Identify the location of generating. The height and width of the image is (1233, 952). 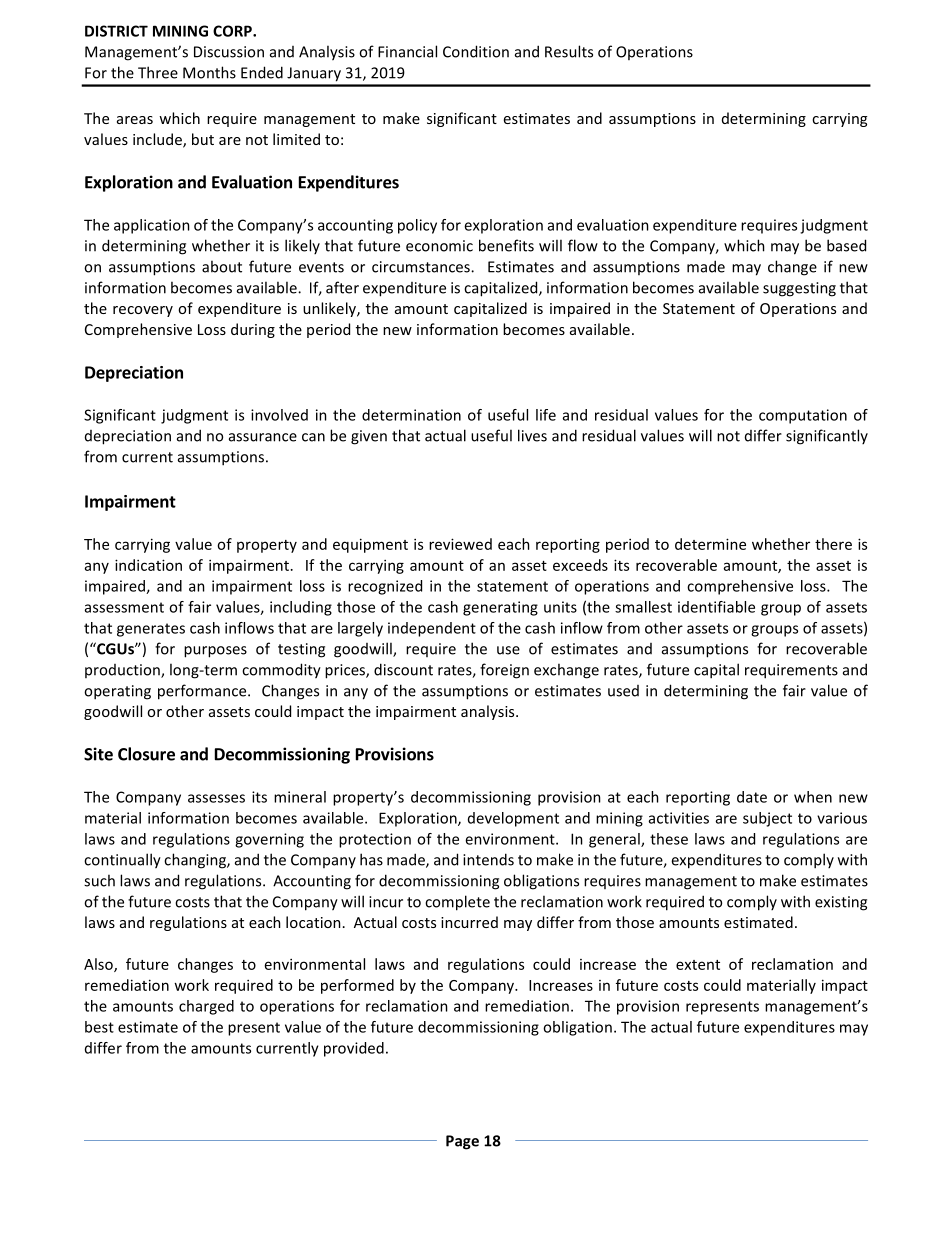
(500, 608).
